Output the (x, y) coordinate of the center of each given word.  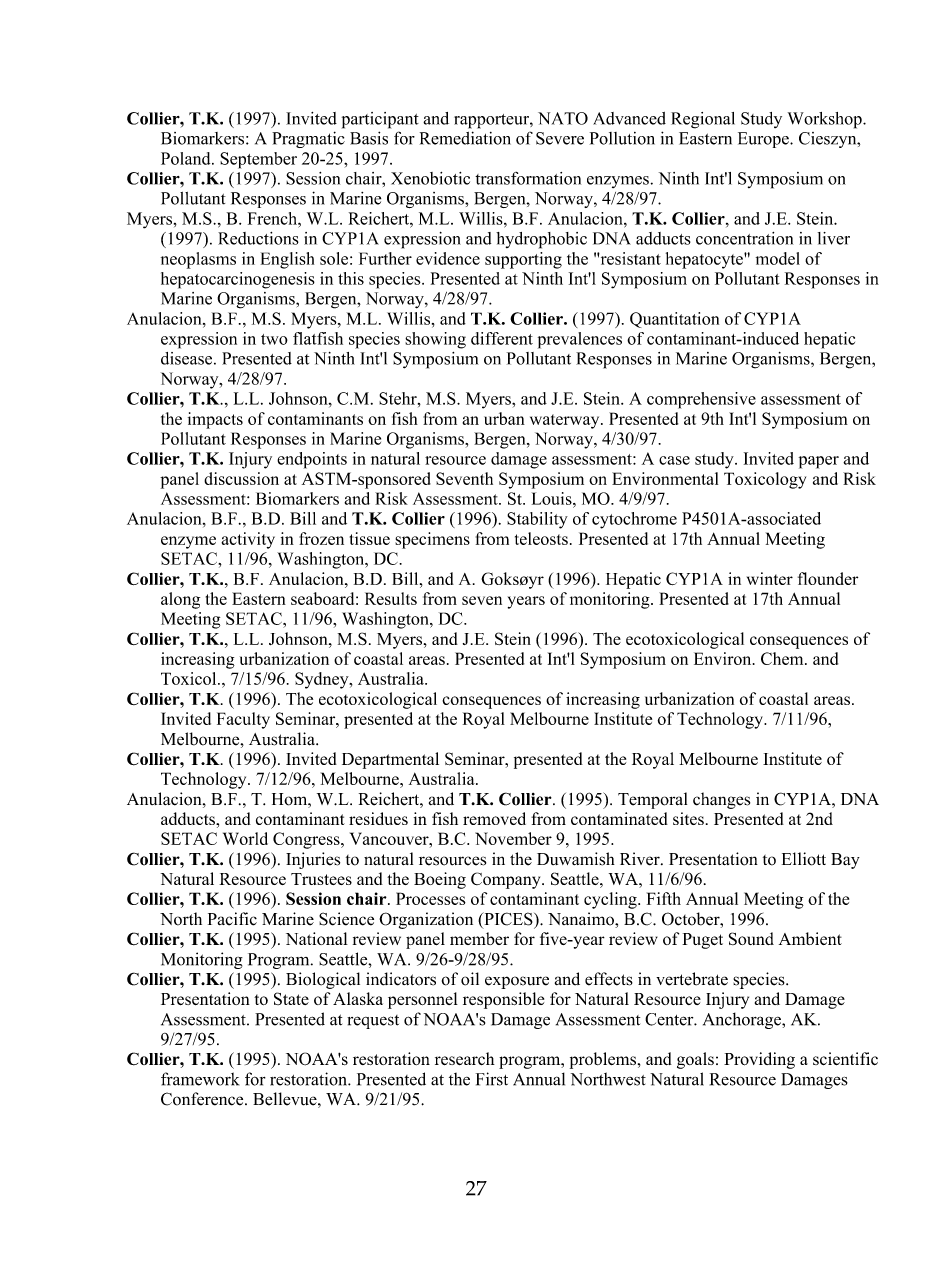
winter (770, 578)
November (513, 838)
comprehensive (701, 400)
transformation (528, 178)
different (502, 338)
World (245, 838)
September (258, 160)
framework (200, 1079)
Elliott (804, 859)
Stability (537, 520)
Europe (764, 140)
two (274, 339)
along (180, 600)
